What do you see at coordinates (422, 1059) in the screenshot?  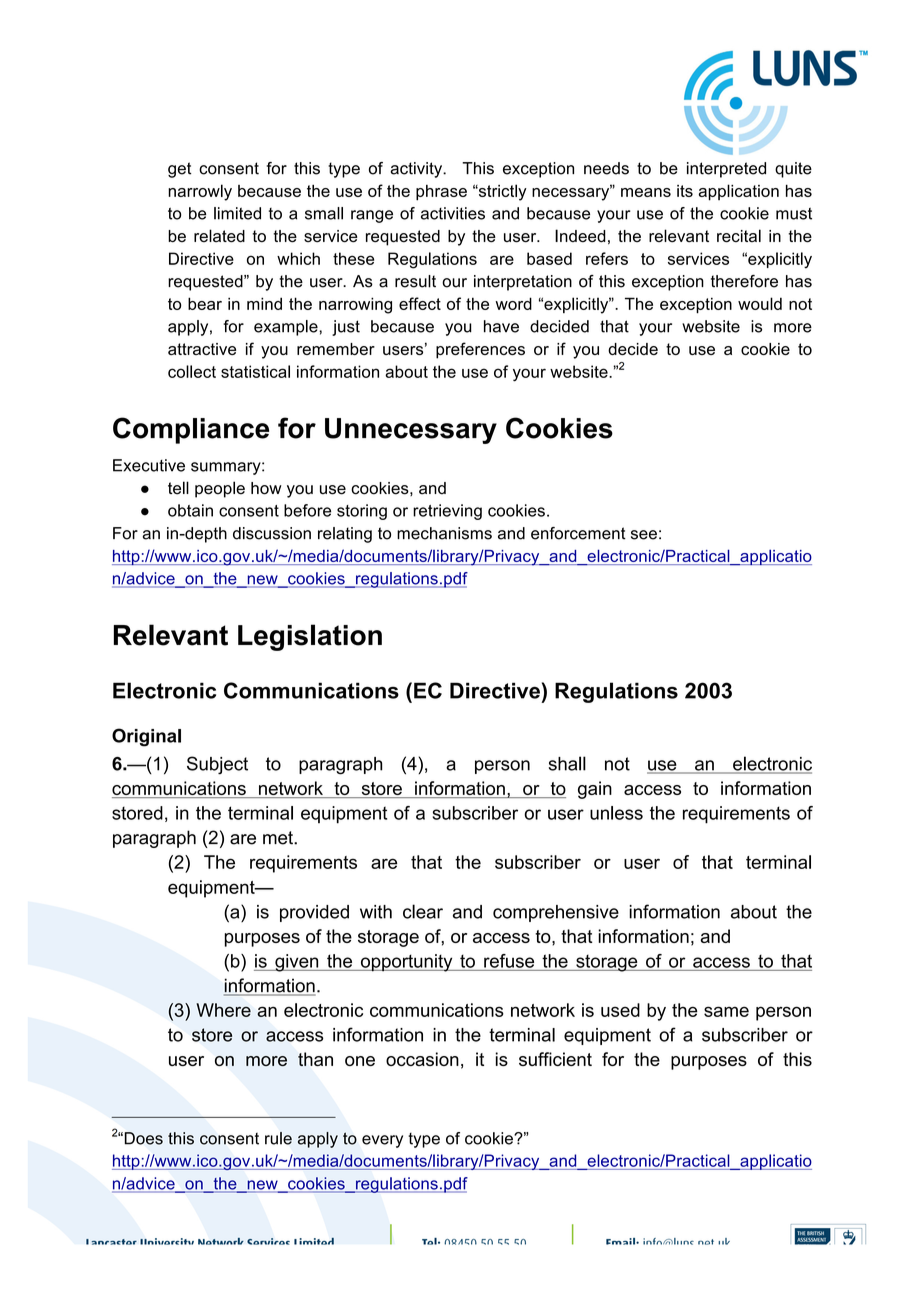 I see `occasion` at bounding box center [422, 1059].
